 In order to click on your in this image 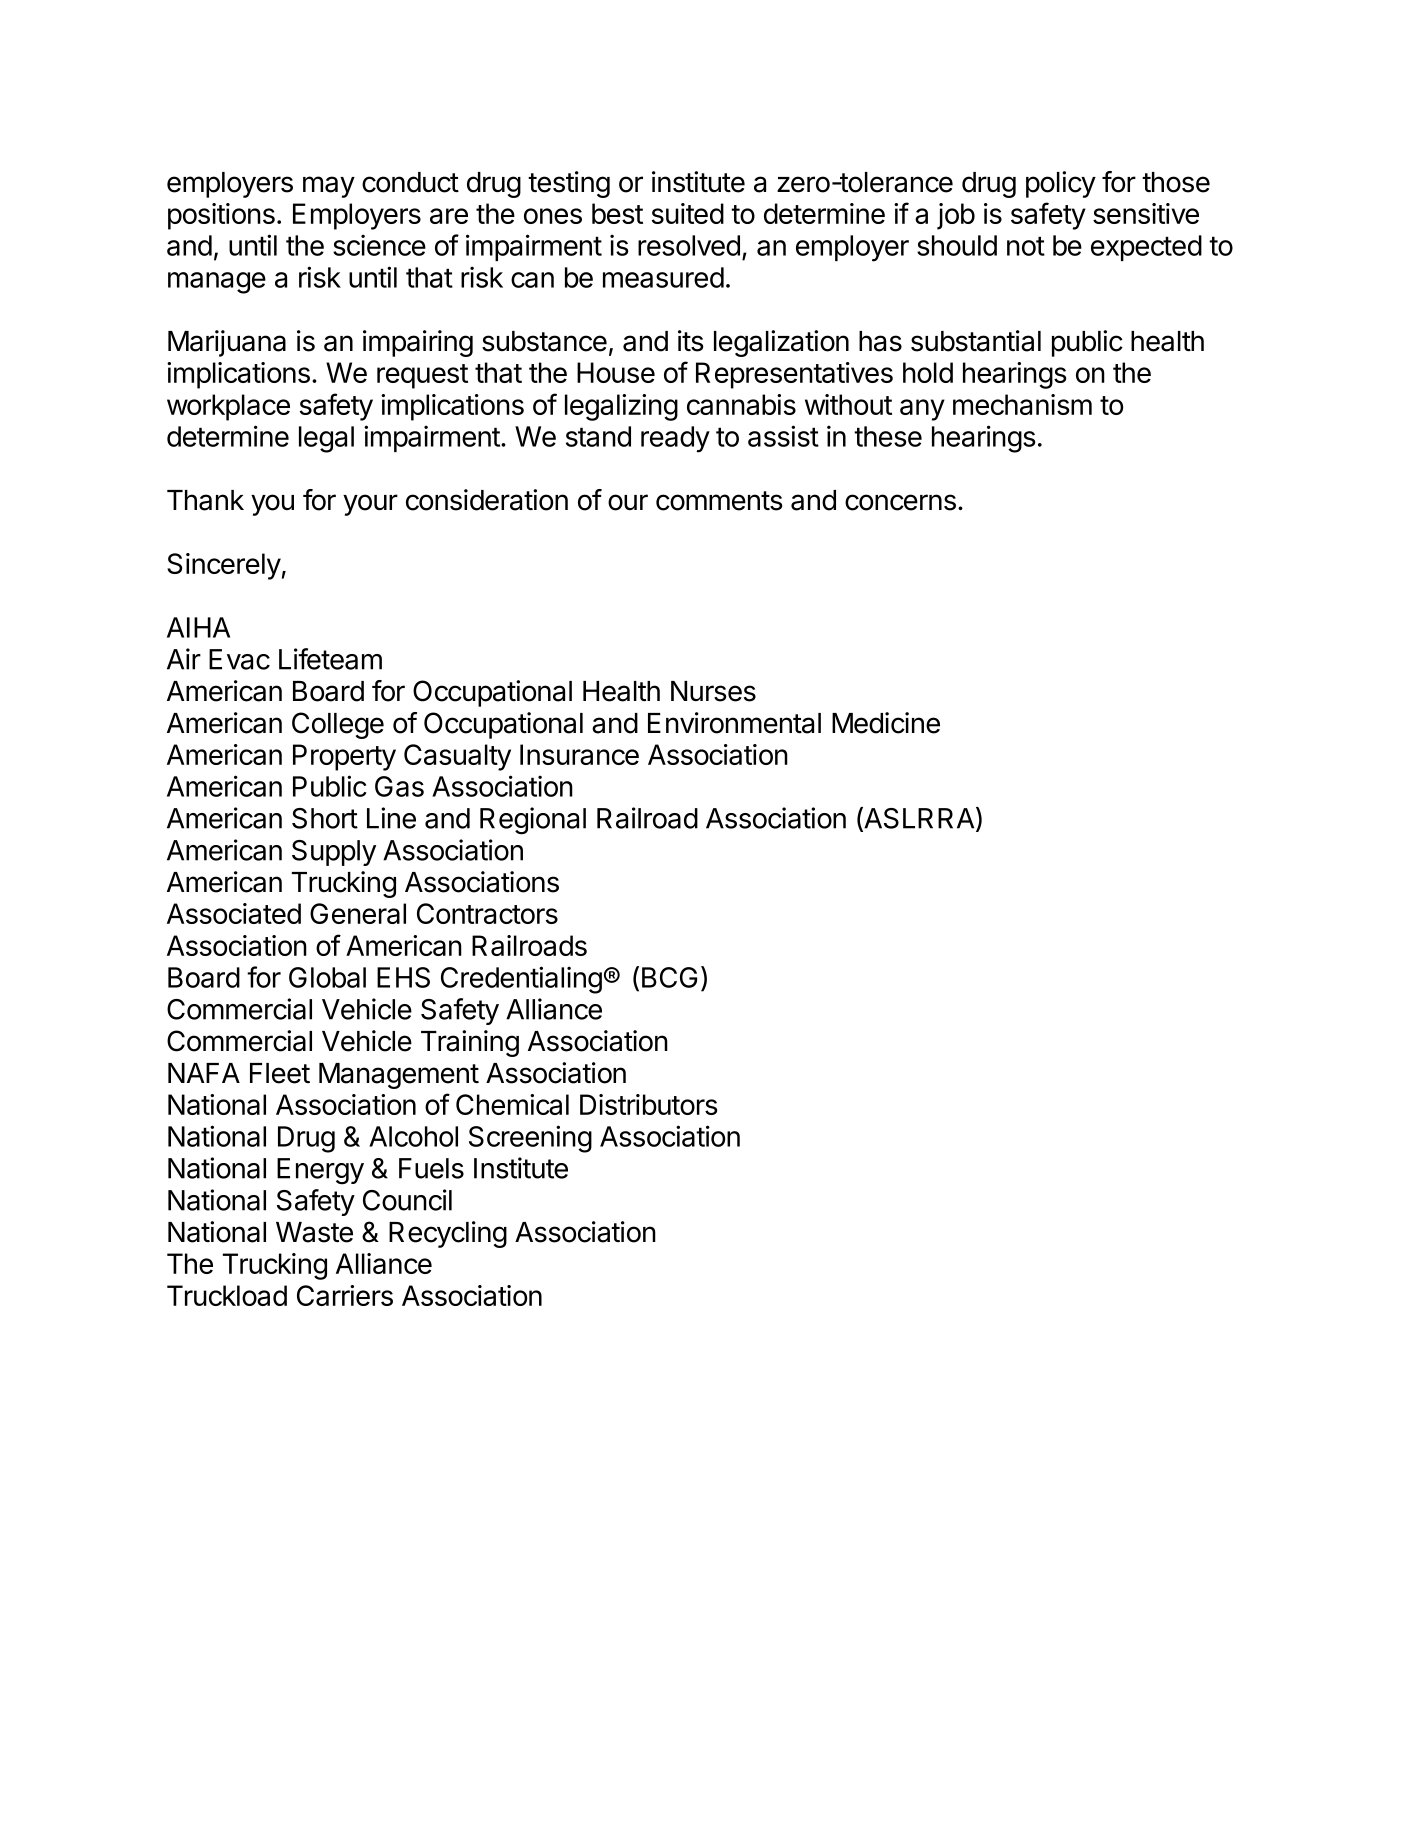, I will do `click(370, 505)`.
